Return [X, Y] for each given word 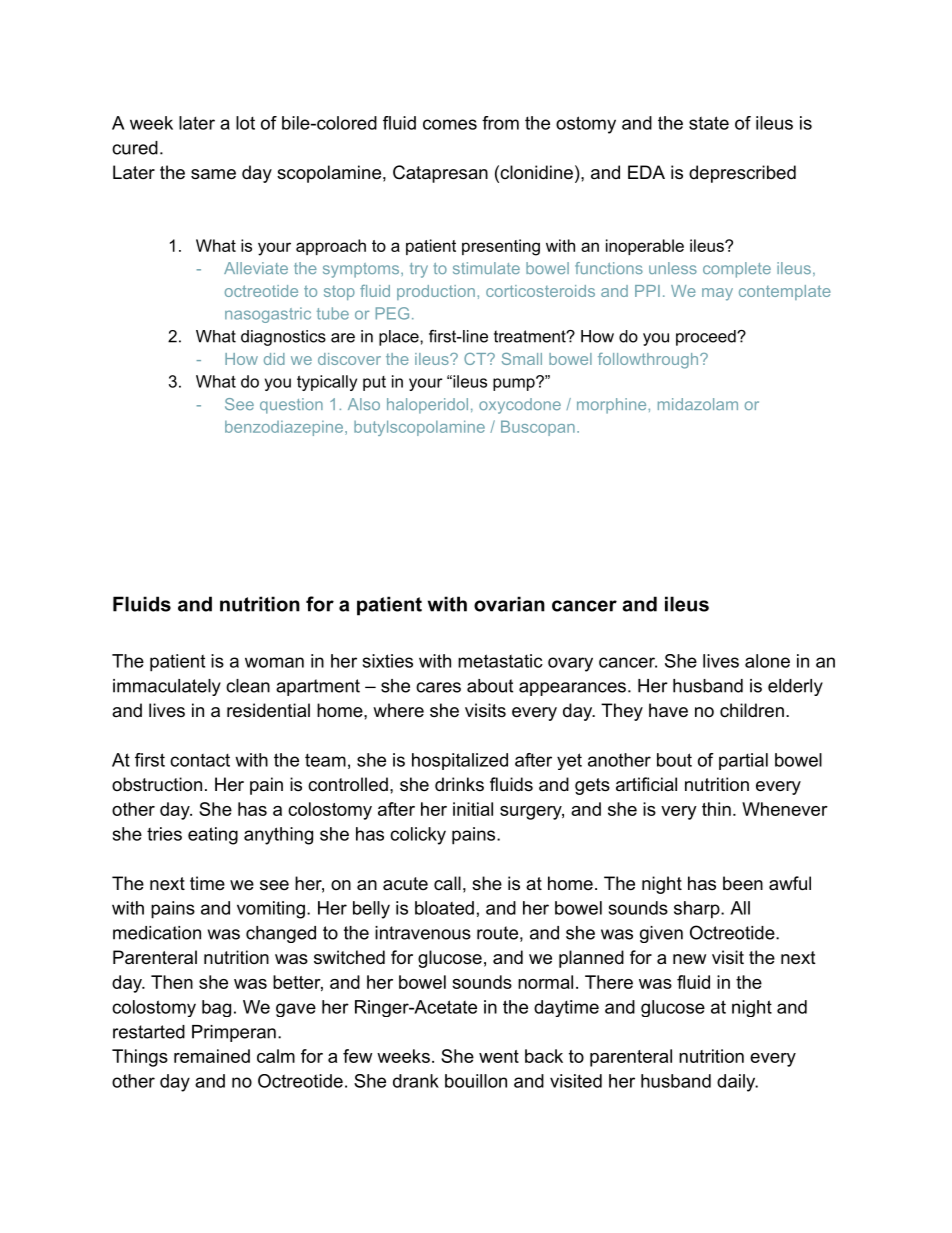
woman [274, 662]
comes [450, 124]
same [213, 174]
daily [737, 1083]
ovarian [509, 604]
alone [767, 661]
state [709, 123]
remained [212, 1056]
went [499, 1056]
